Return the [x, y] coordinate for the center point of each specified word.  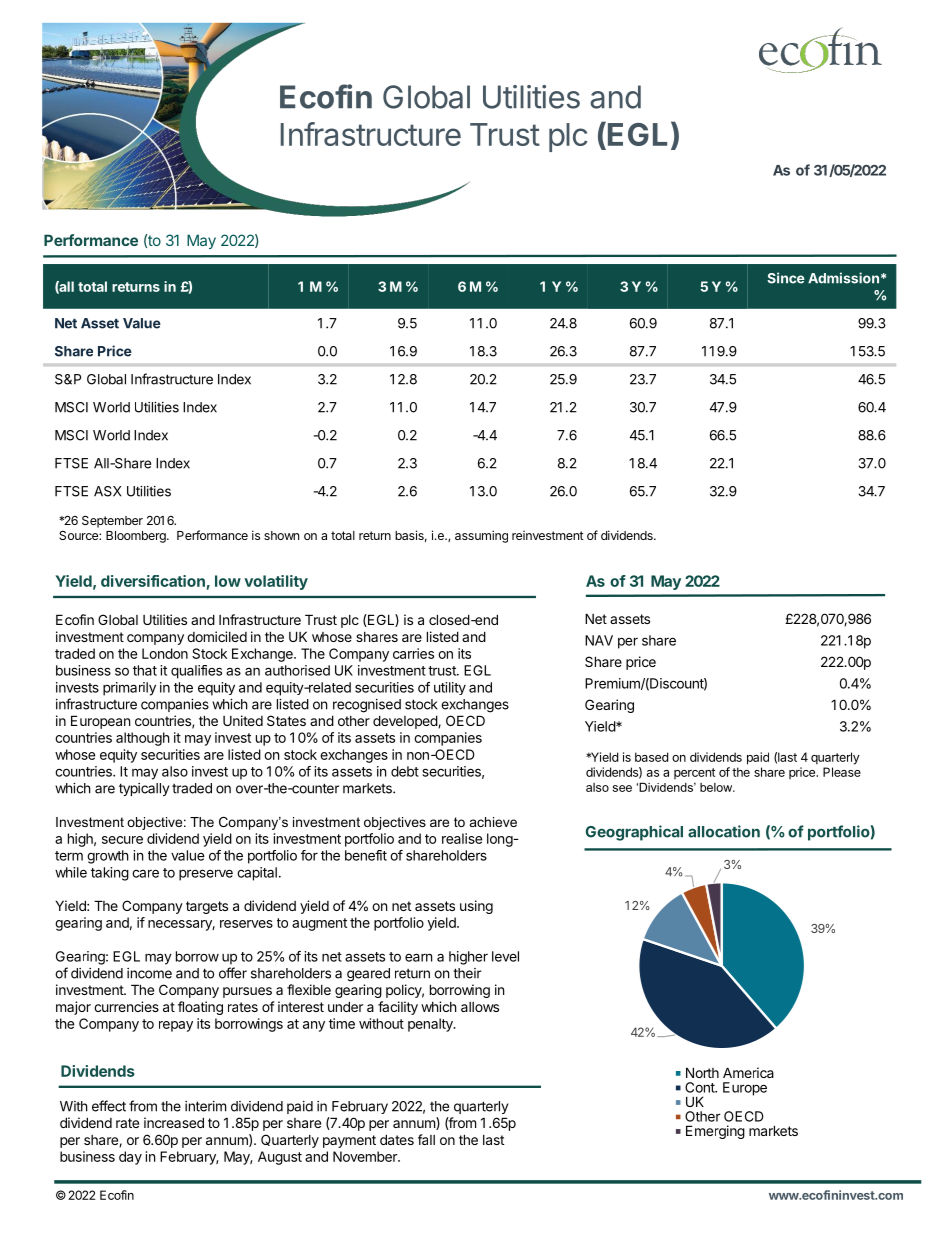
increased [174, 1122]
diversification [153, 581]
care [145, 873]
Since [786, 278]
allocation [724, 831]
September [112, 521]
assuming [481, 536]
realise [462, 838]
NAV [599, 640]
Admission [843, 278]
